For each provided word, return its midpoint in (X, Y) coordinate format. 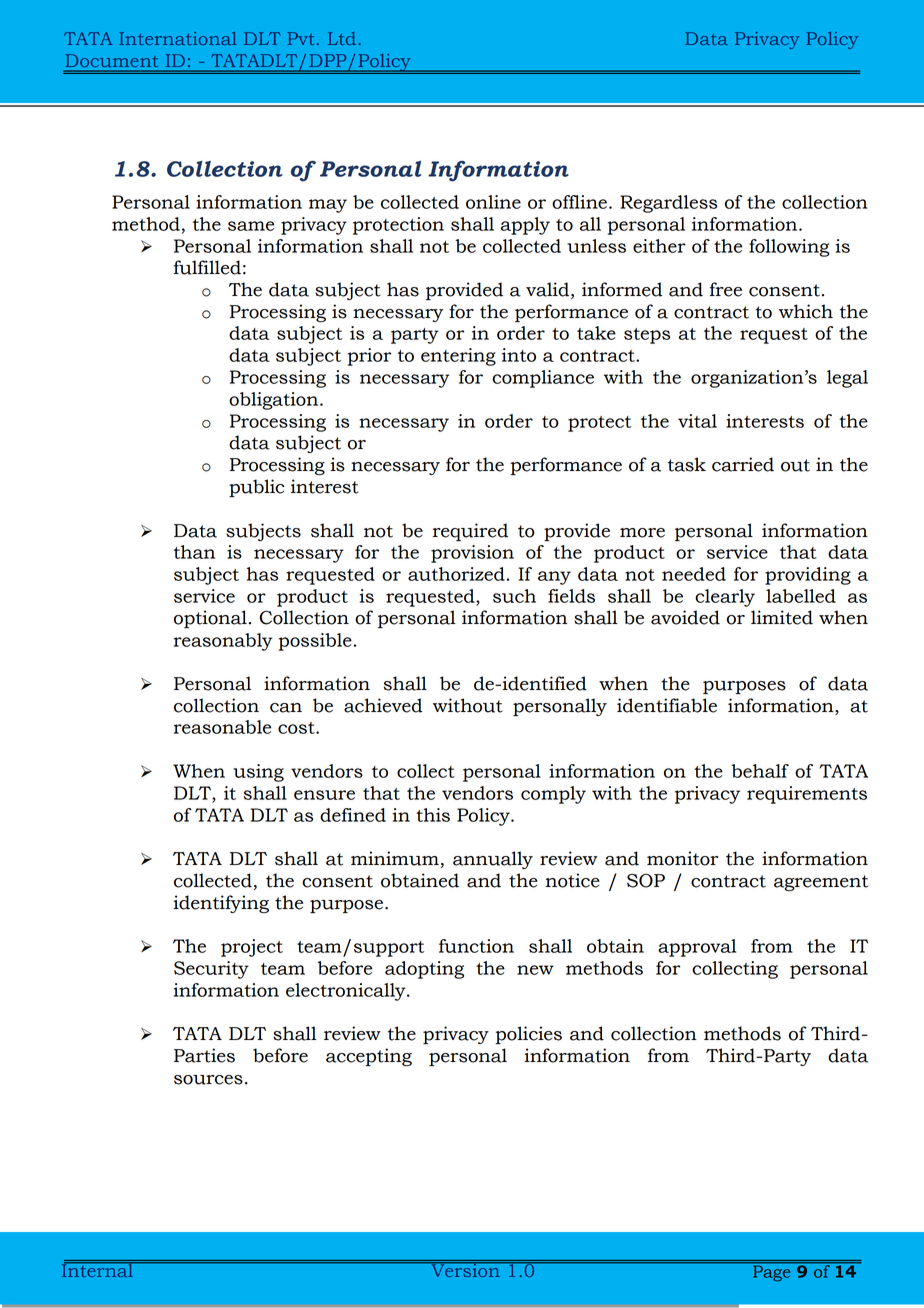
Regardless (668, 204)
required (470, 532)
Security (211, 970)
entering (458, 357)
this (433, 815)
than (194, 552)
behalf (760, 771)
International (178, 38)
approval (697, 948)
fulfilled (207, 267)
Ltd (342, 38)
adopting (424, 970)
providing (808, 576)
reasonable (222, 727)
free (725, 289)
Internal (98, 1269)
